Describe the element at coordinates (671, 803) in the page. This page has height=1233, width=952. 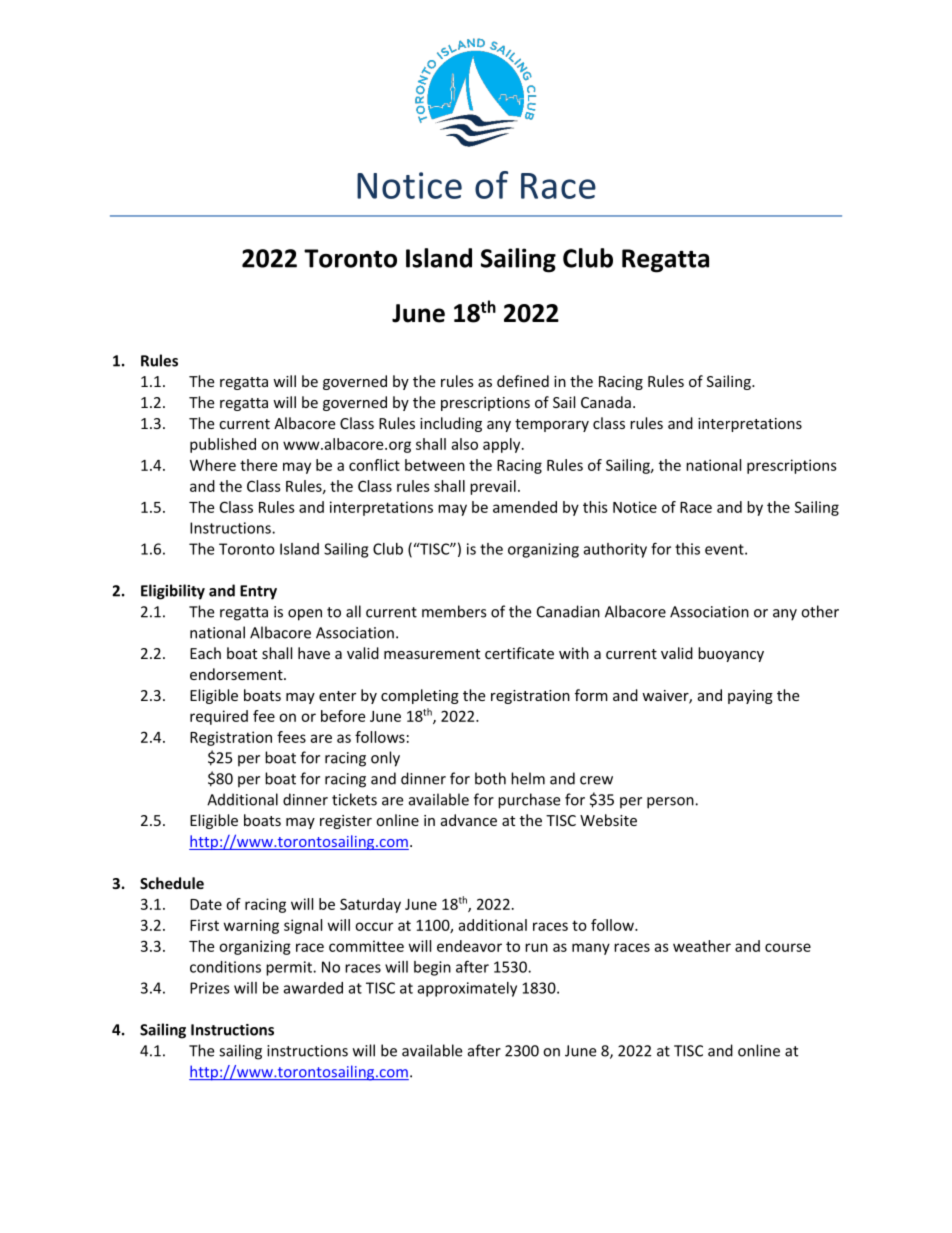
I see `person` at that location.
